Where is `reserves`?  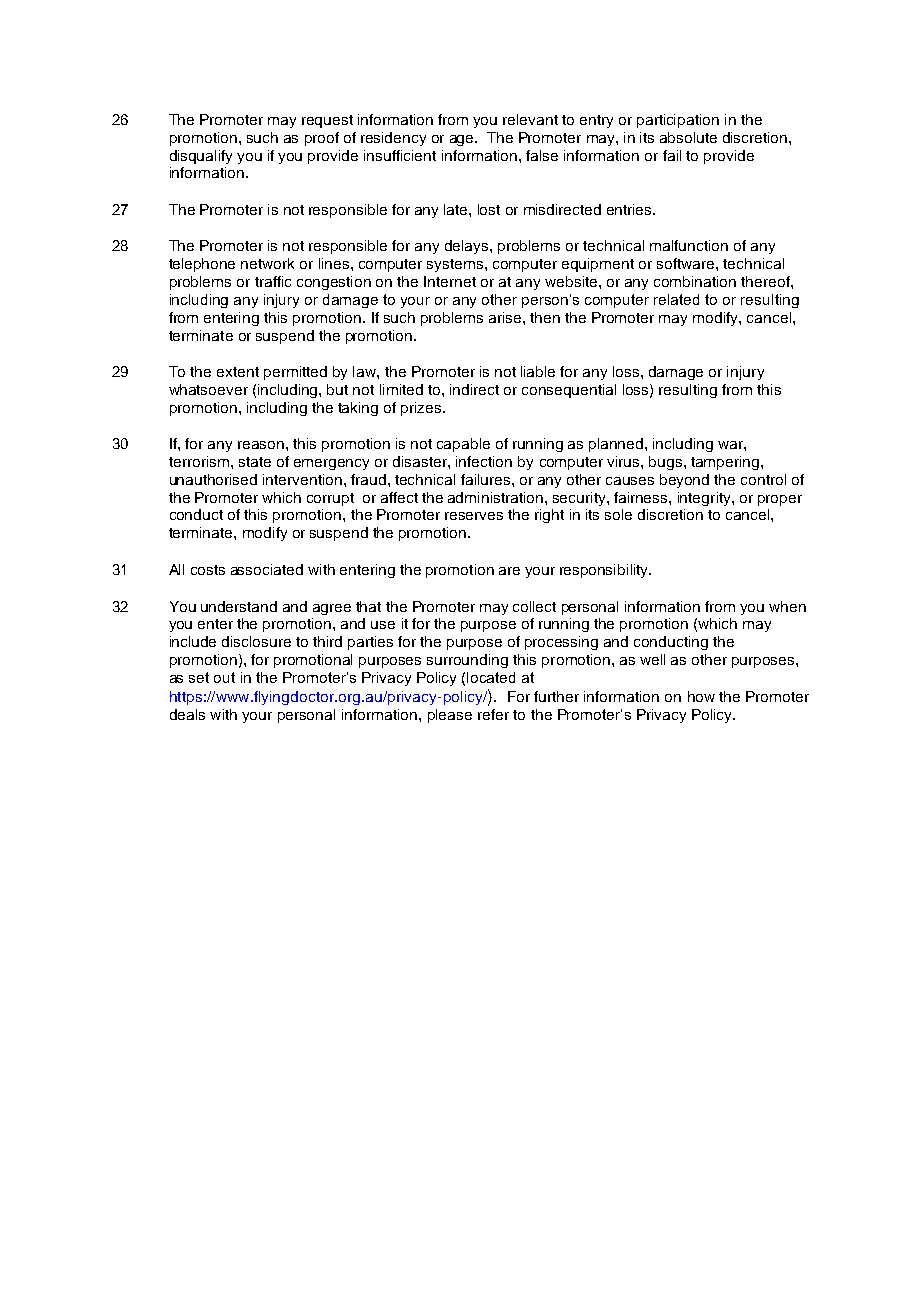
reserves is located at coordinates (474, 516).
